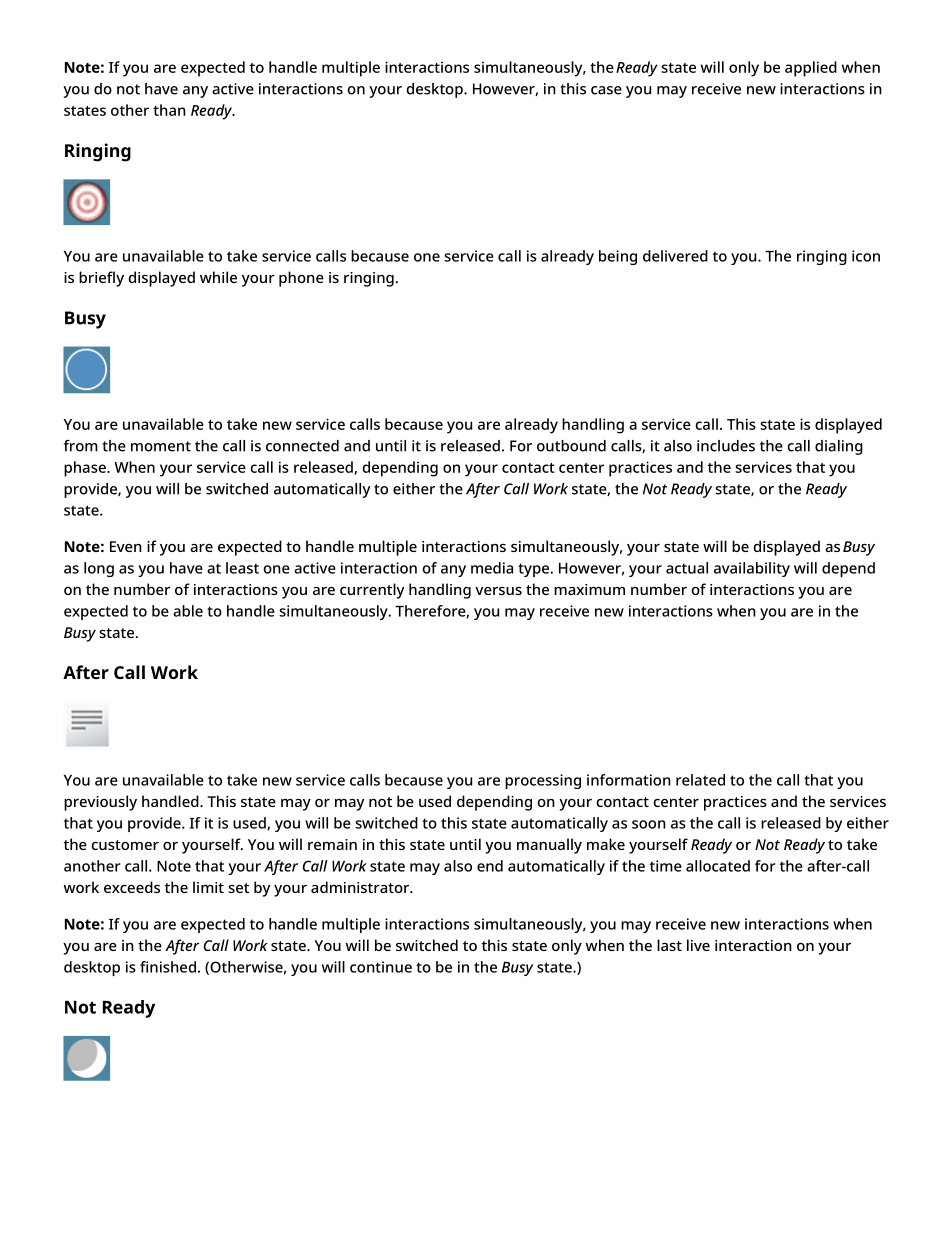 This image has height=1233, width=952. I want to click on case, so click(606, 90).
